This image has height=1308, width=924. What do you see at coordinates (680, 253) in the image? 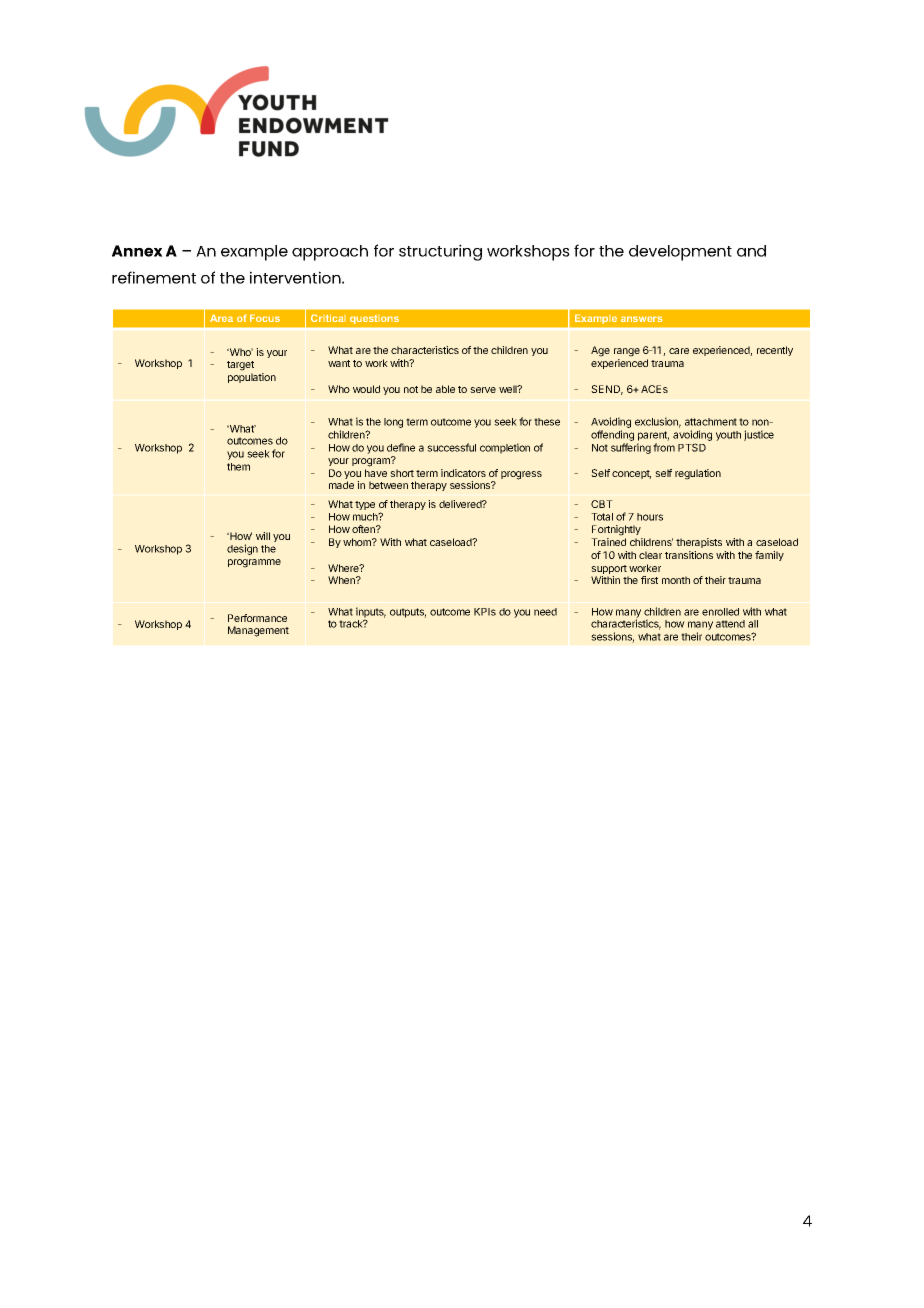
I see `development` at bounding box center [680, 253].
